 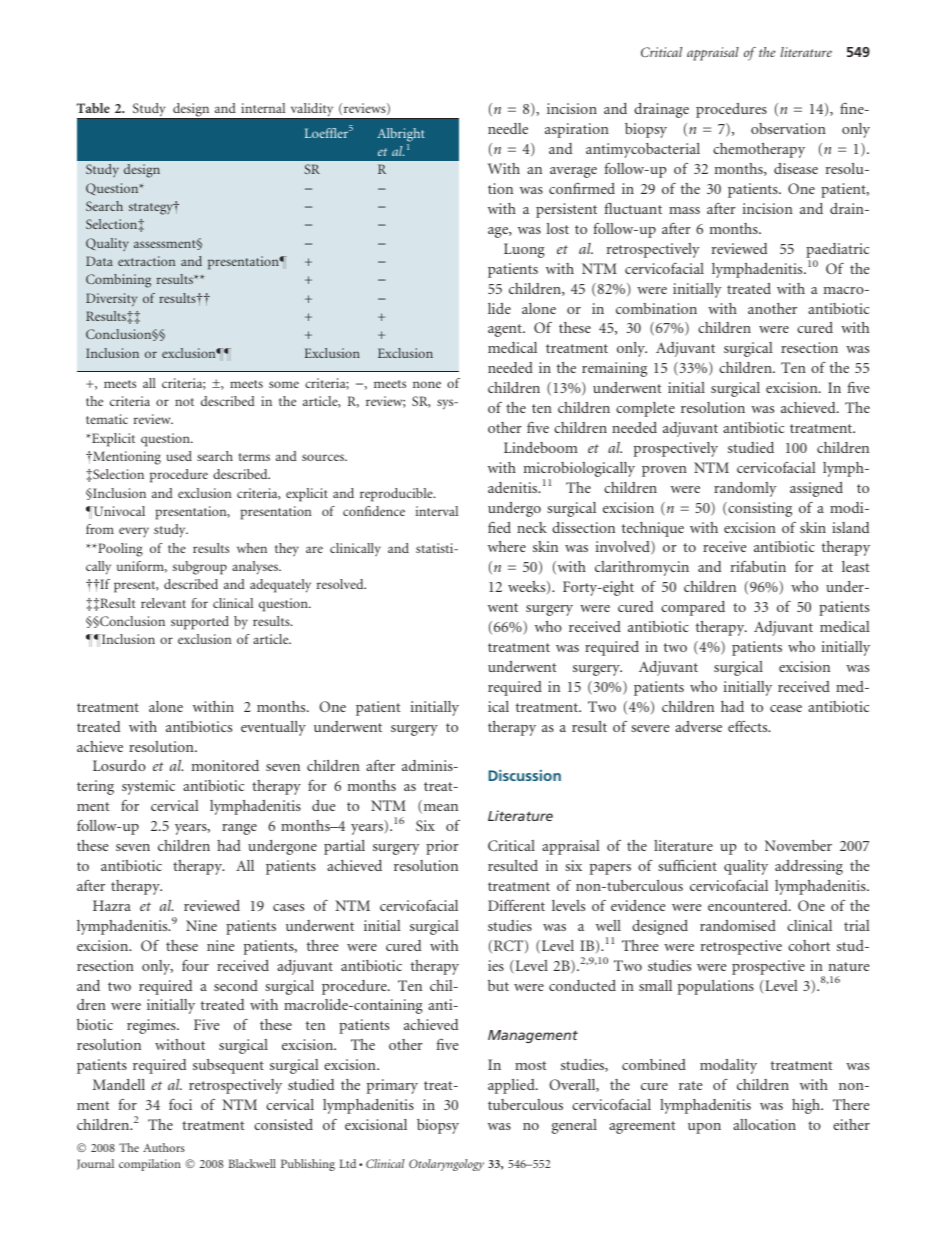 I want to click on Otolaryngology, so click(x=446, y=1165).
